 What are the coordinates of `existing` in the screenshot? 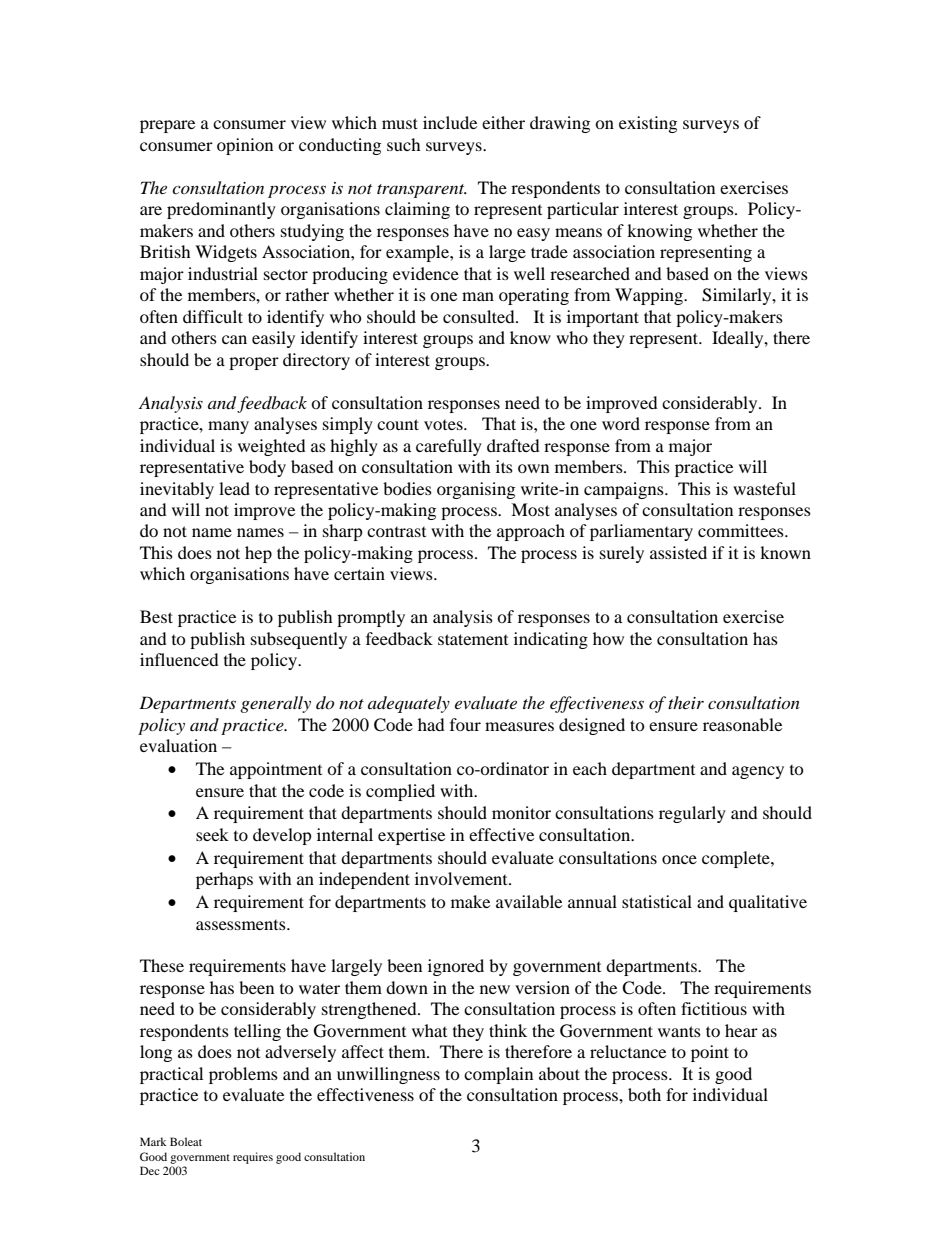 It's located at (648, 124).
